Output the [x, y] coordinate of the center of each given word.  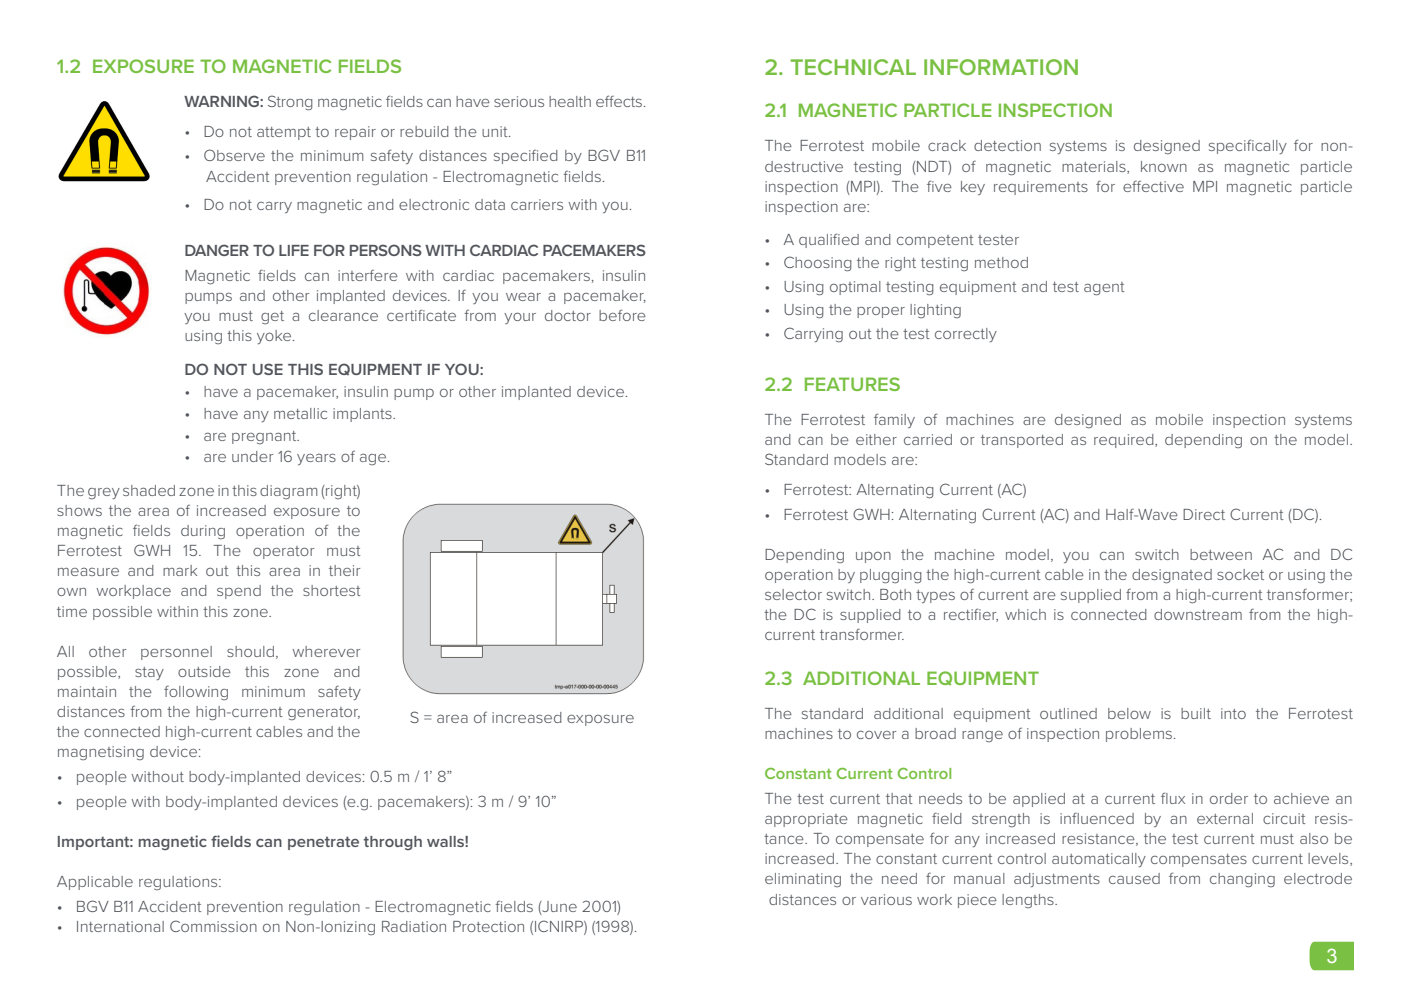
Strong [290, 102]
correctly [966, 335]
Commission [213, 926]
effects [620, 101]
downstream [1198, 614]
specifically [1248, 146]
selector [793, 594]
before [622, 315]
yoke [275, 337]
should [250, 651]
